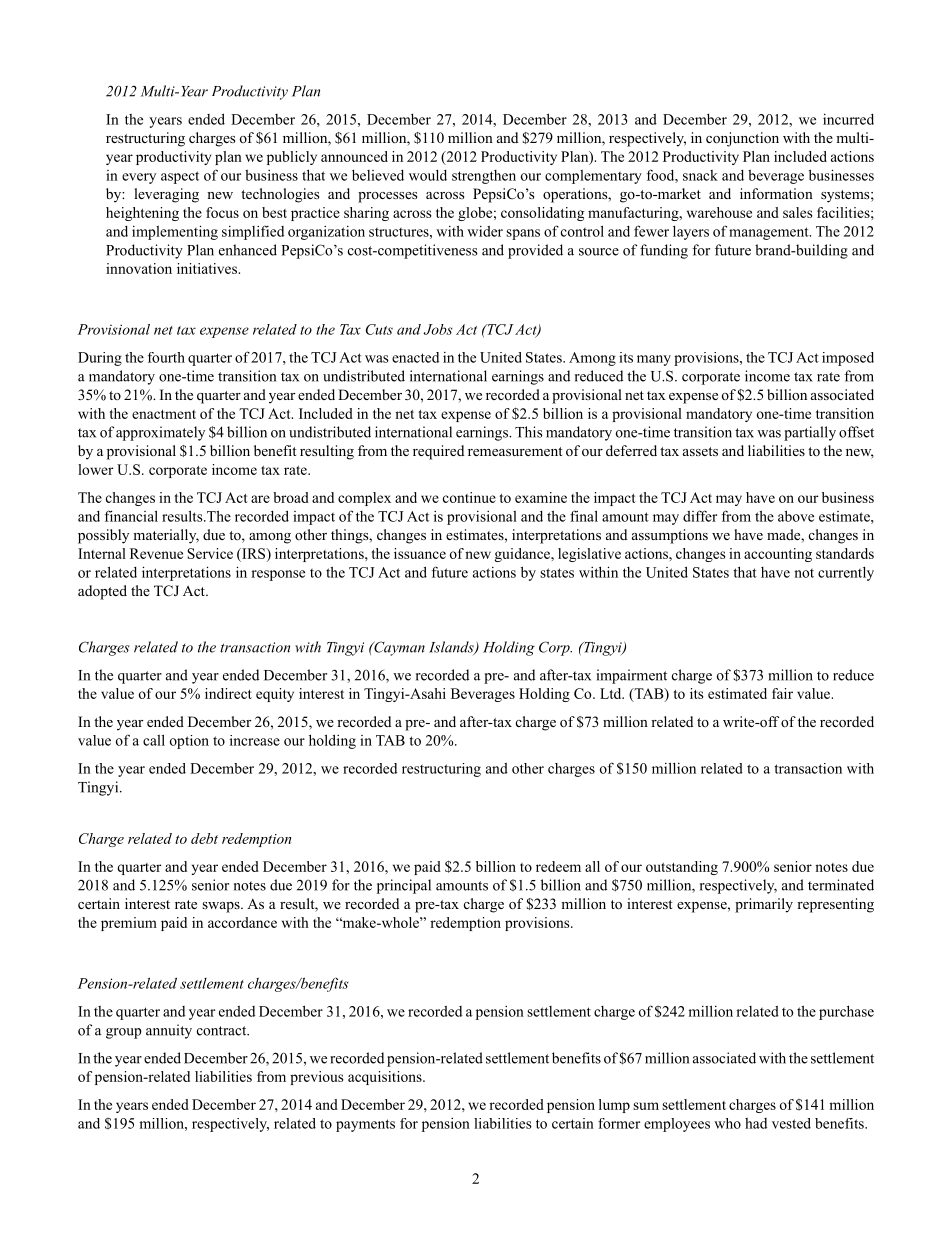 Image resolution: width=952 pixels, height=1233 pixels. What do you see at coordinates (484, 177) in the screenshot?
I see `strengthen` at bounding box center [484, 177].
